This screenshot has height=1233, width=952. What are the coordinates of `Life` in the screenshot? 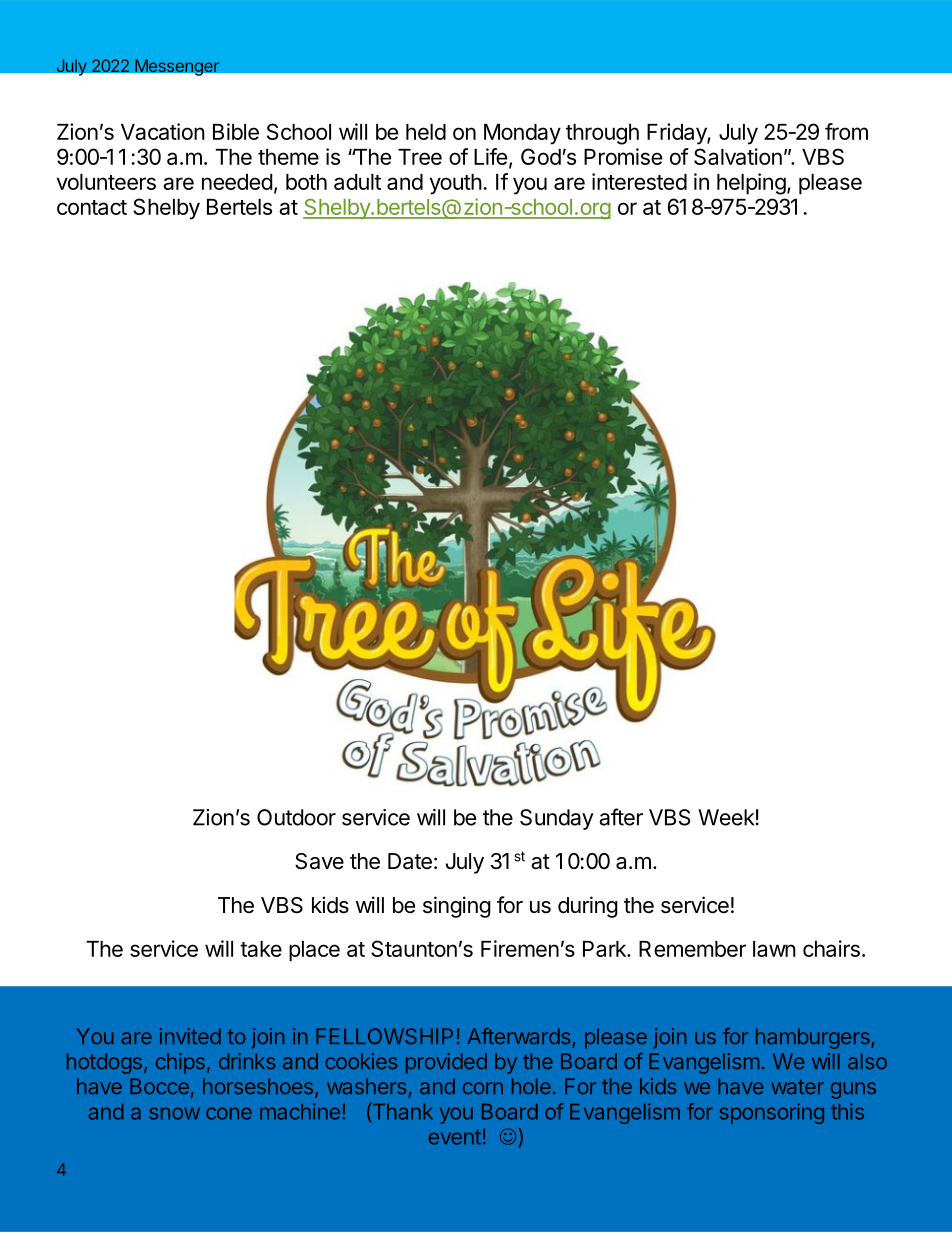 It's located at (490, 156).
